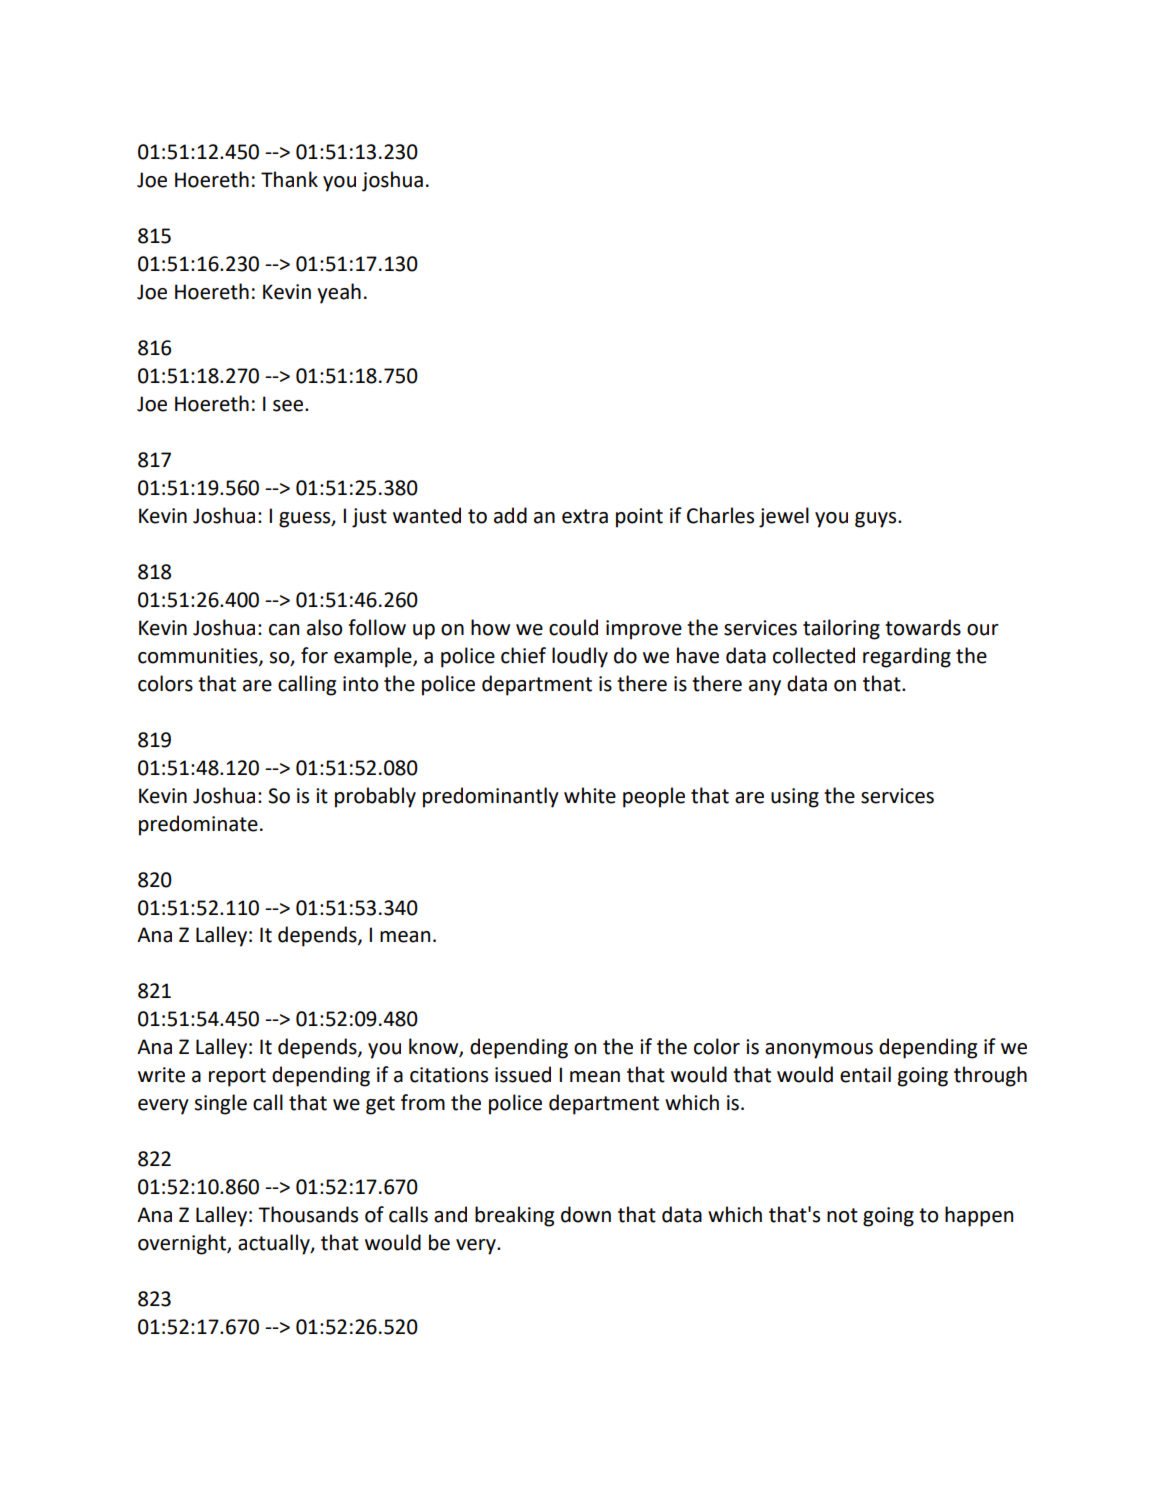 Image resolution: width=1168 pixels, height=1512 pixels. What do you see at coordinates (339, 293) in the page?
I see `yeah` at bounding box center [339, 293].
